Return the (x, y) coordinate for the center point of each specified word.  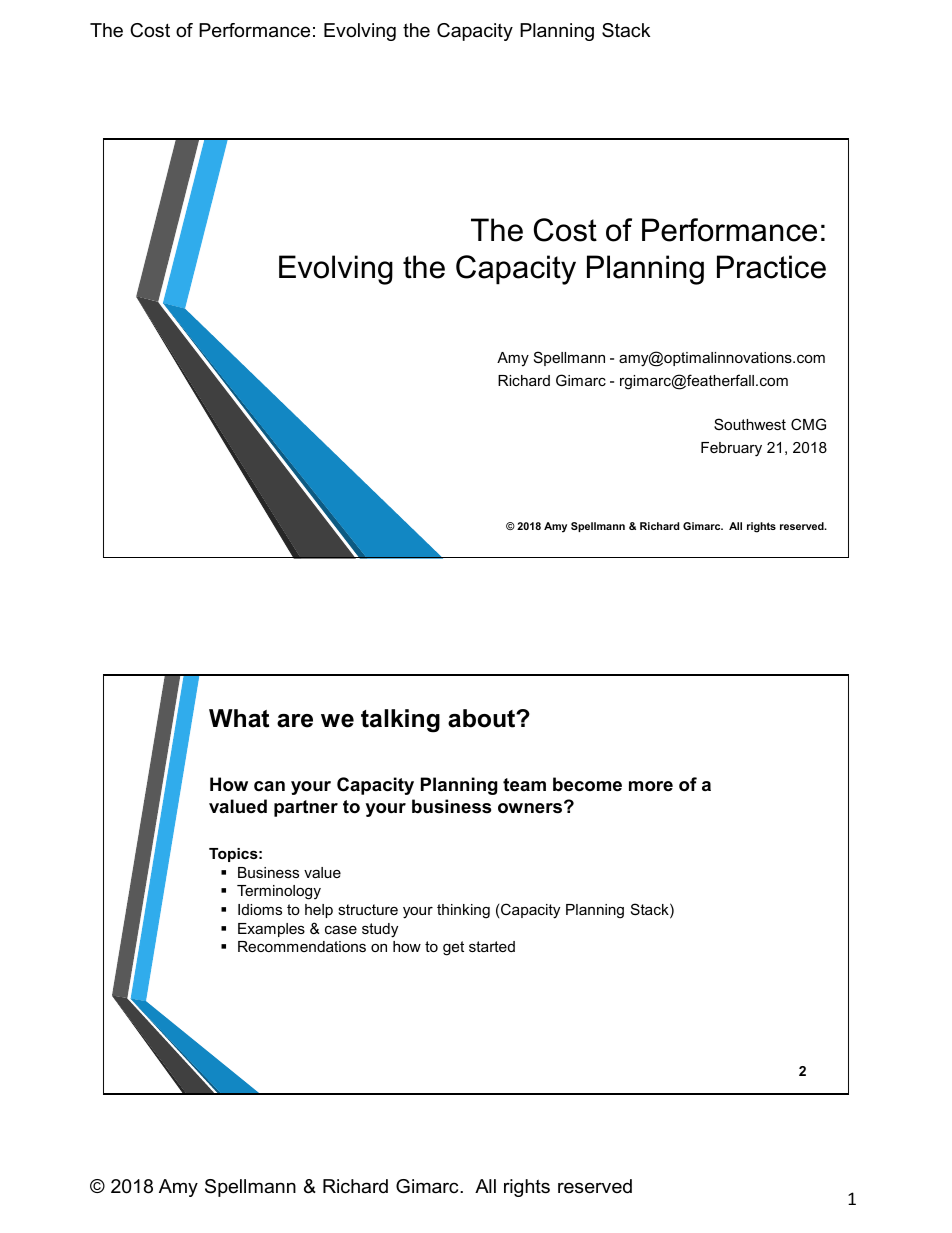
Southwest (750, 424)
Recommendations (302, 946)
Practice (771, 267)
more (651, 786)
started (492, 946)
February (731, 449)
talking (400, 721)
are (295, 721)
